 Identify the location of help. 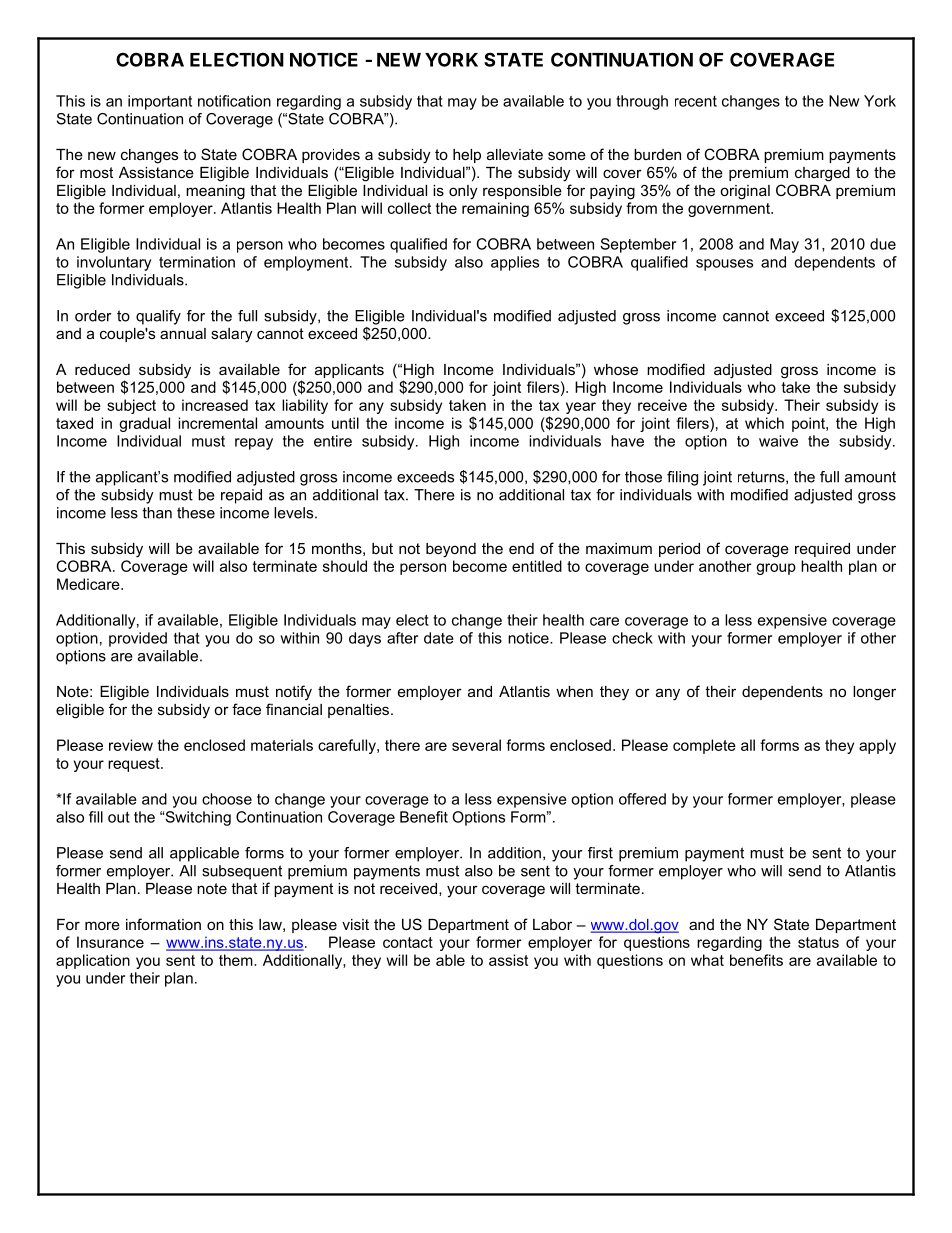
(467, 156).
